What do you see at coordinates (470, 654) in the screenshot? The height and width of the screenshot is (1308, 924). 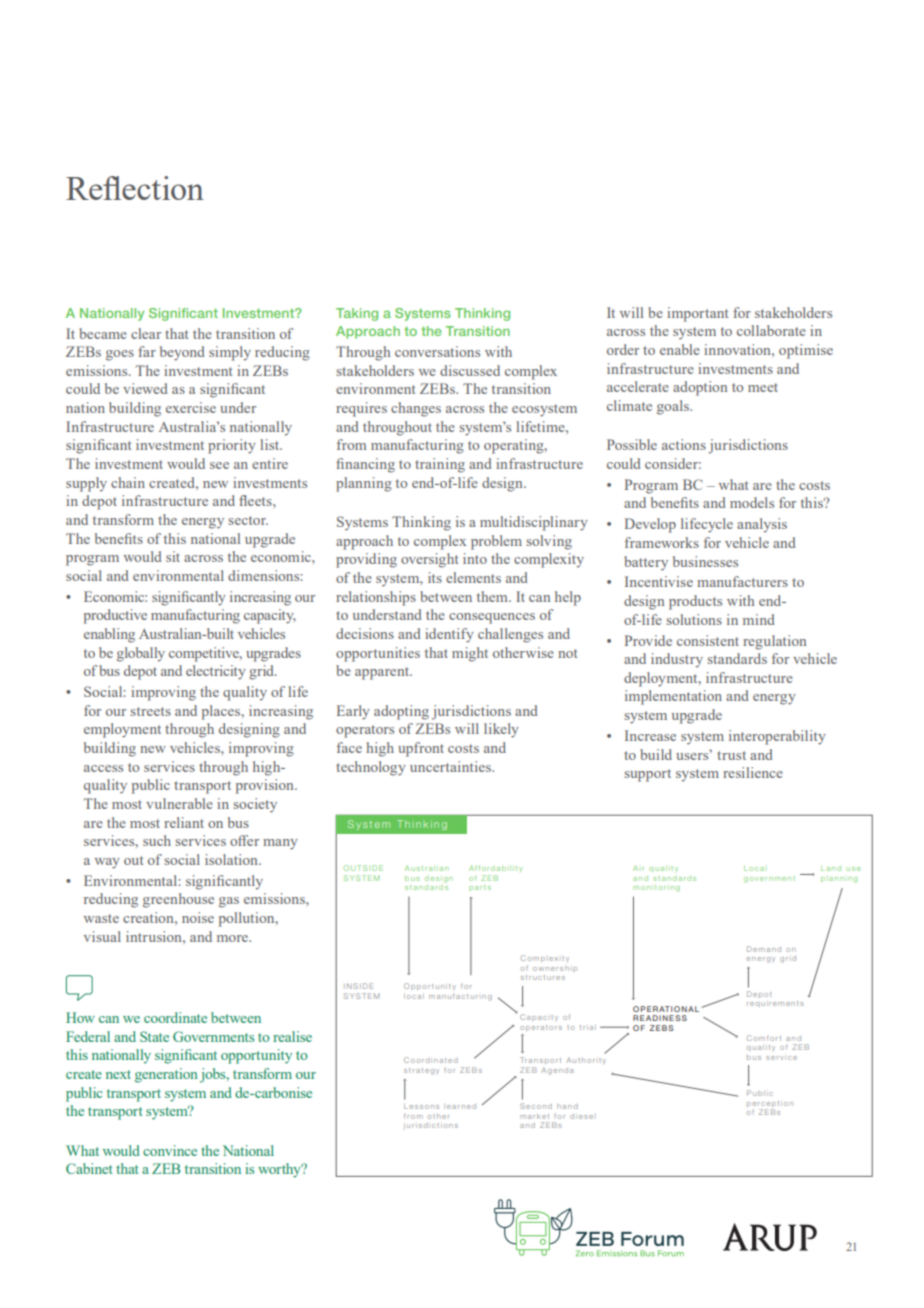 I see `might` at bounding box center [470, 654].
